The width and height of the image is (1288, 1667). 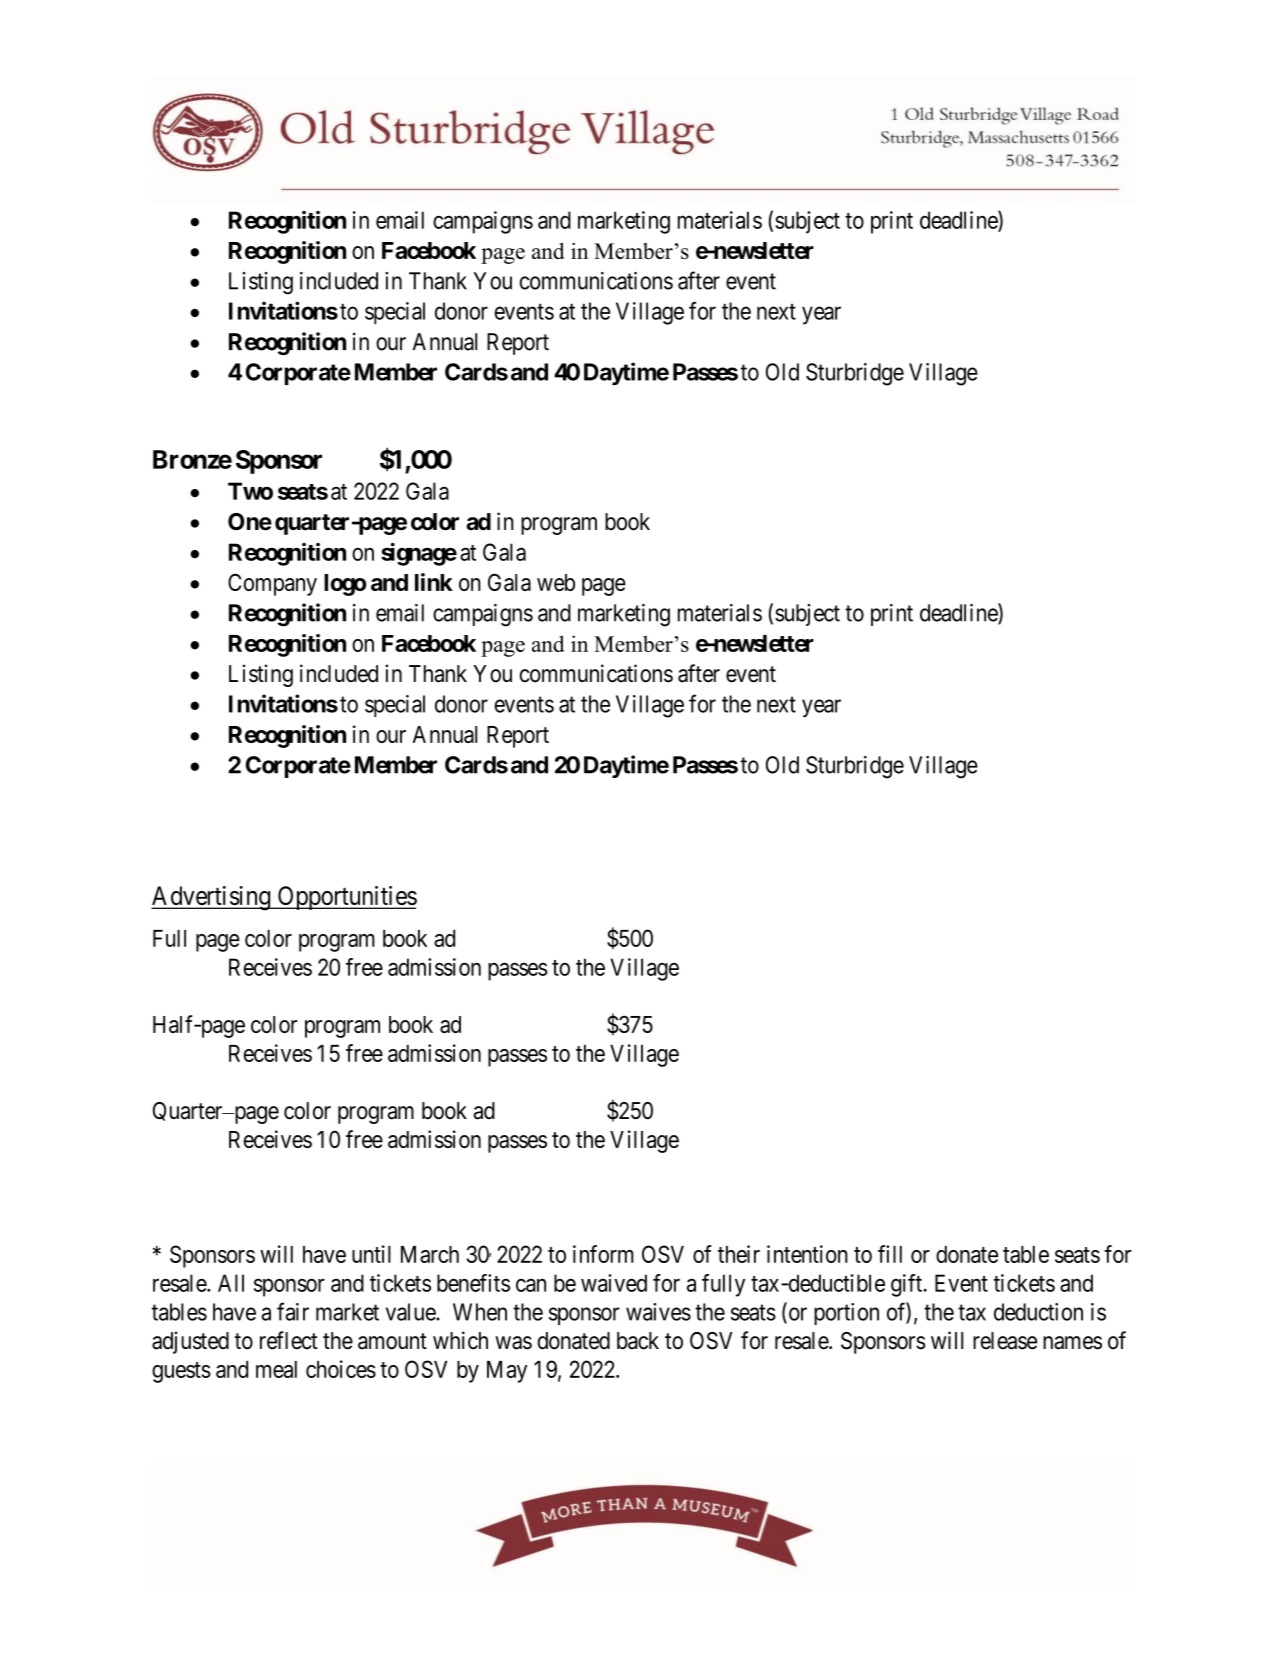 What do you see at coordinates (603, 1254) in the image?
I see `inform` at bounding box center [603, 1254].
